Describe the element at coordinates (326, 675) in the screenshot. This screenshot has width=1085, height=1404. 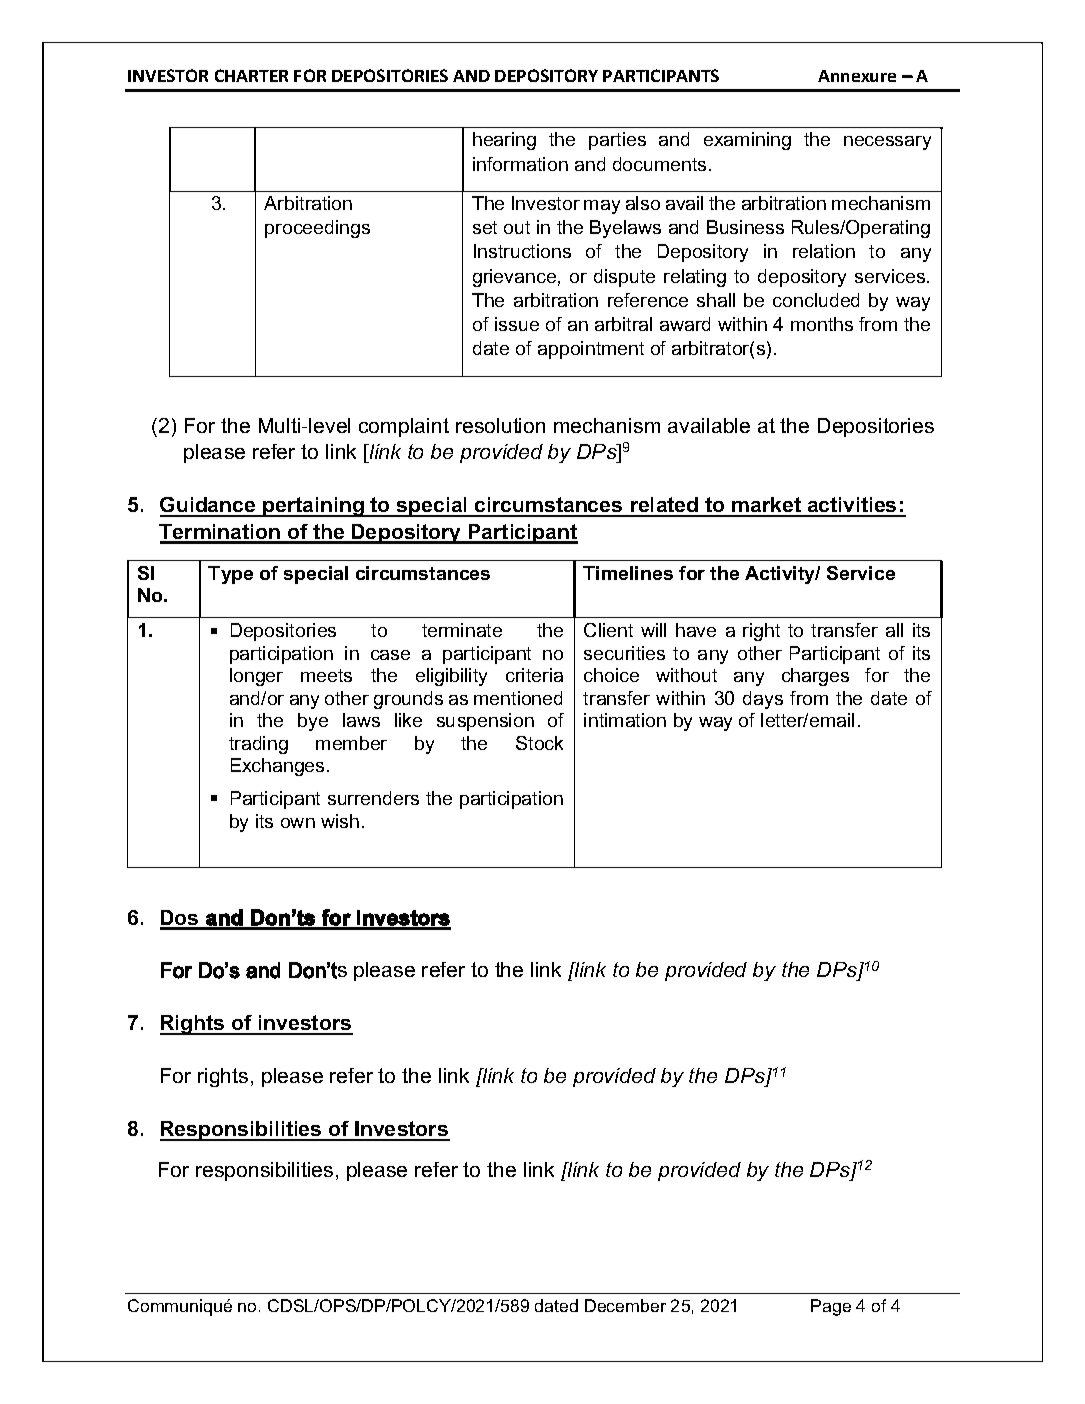
I see `meets` at that location.
